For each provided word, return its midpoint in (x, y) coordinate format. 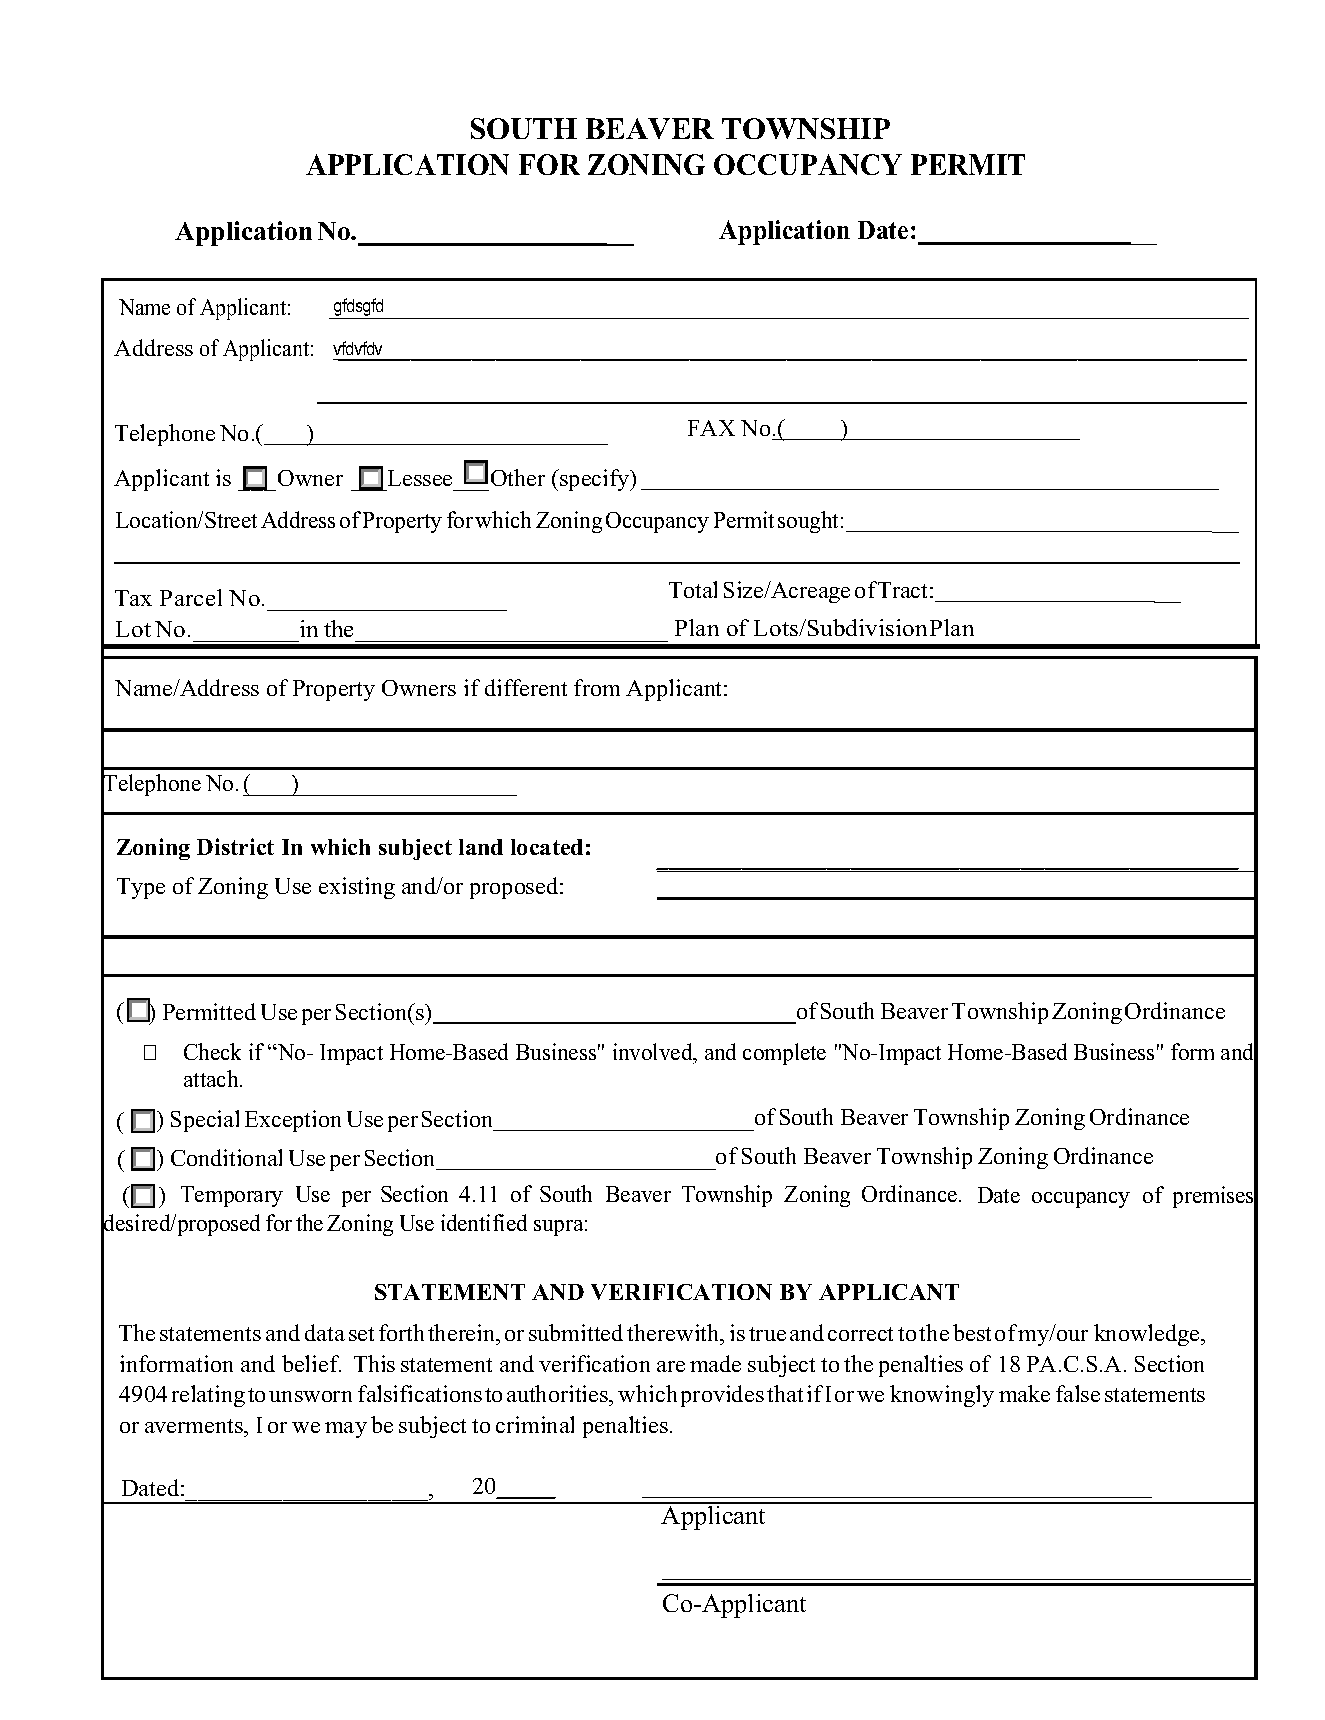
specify (595, 480)
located (547, 847)
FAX (711, 428)
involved (654, 1051)
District (235, 846)
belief (311, 1363)
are (671, 1366)
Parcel (191, 597)
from (597, 687)
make (1024, 1393)
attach (212, 1078)
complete (784, 1054)
